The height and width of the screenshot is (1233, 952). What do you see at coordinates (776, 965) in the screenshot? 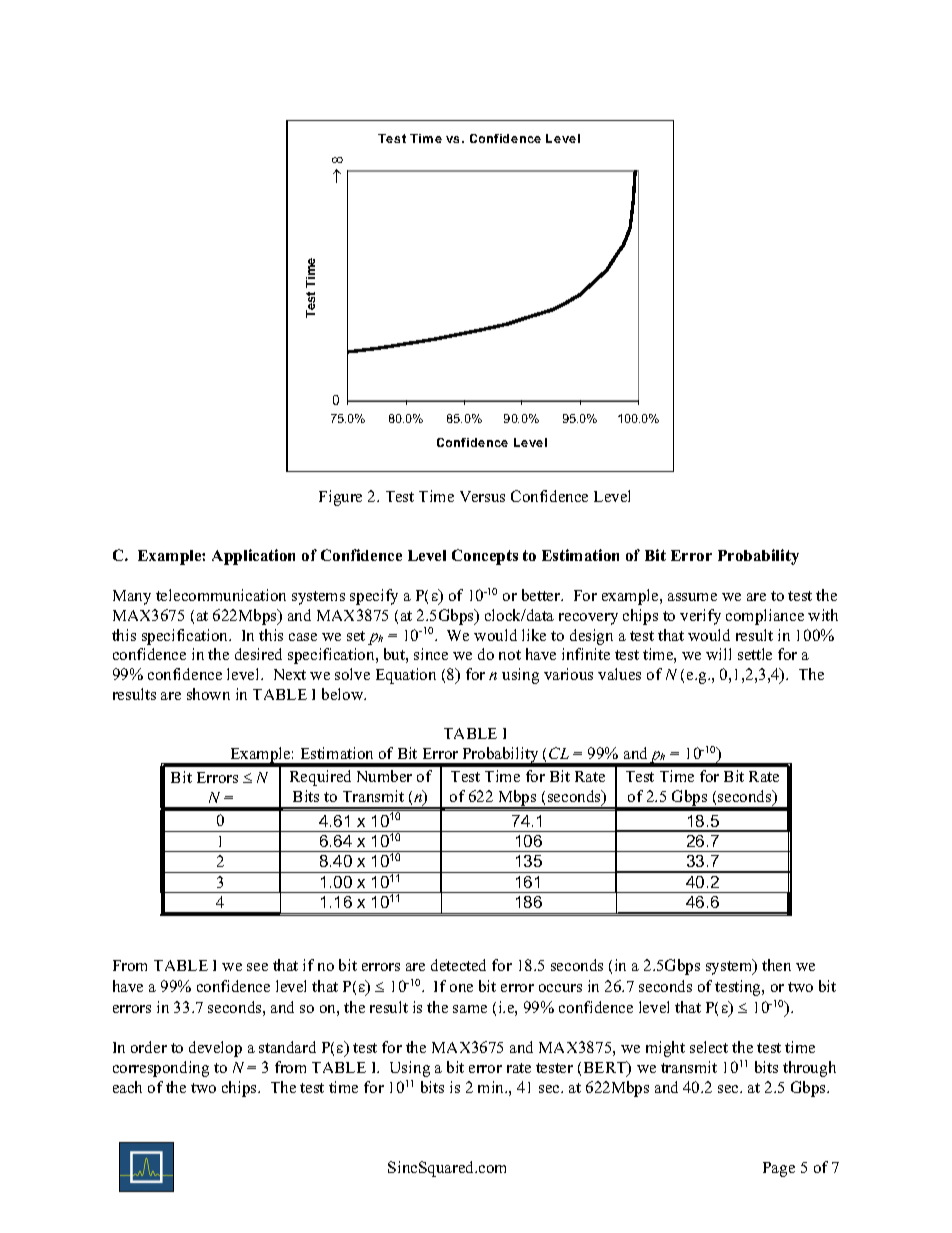
I see `then` at bounding box center [776, 965].
